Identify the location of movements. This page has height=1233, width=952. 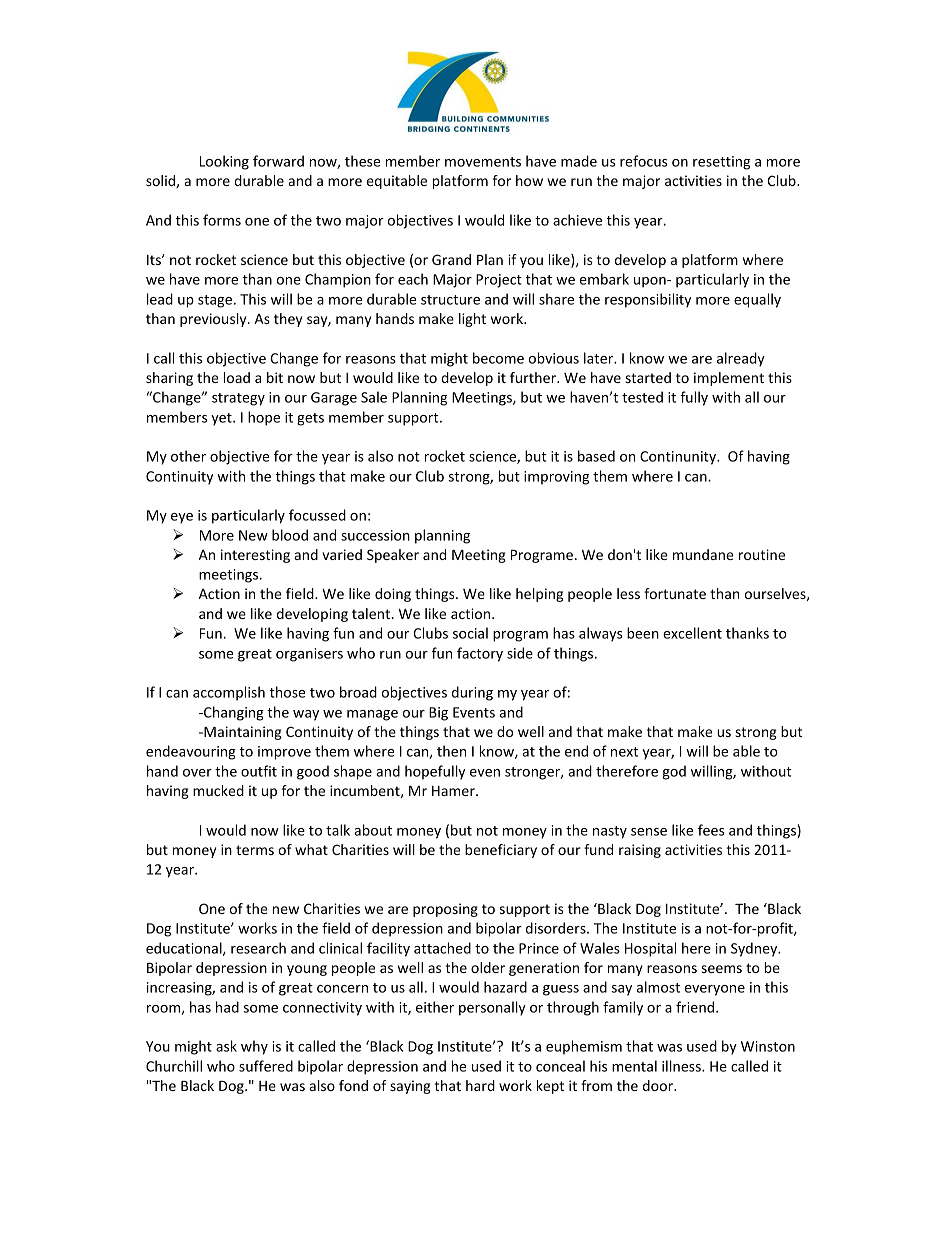
(483, 162).
